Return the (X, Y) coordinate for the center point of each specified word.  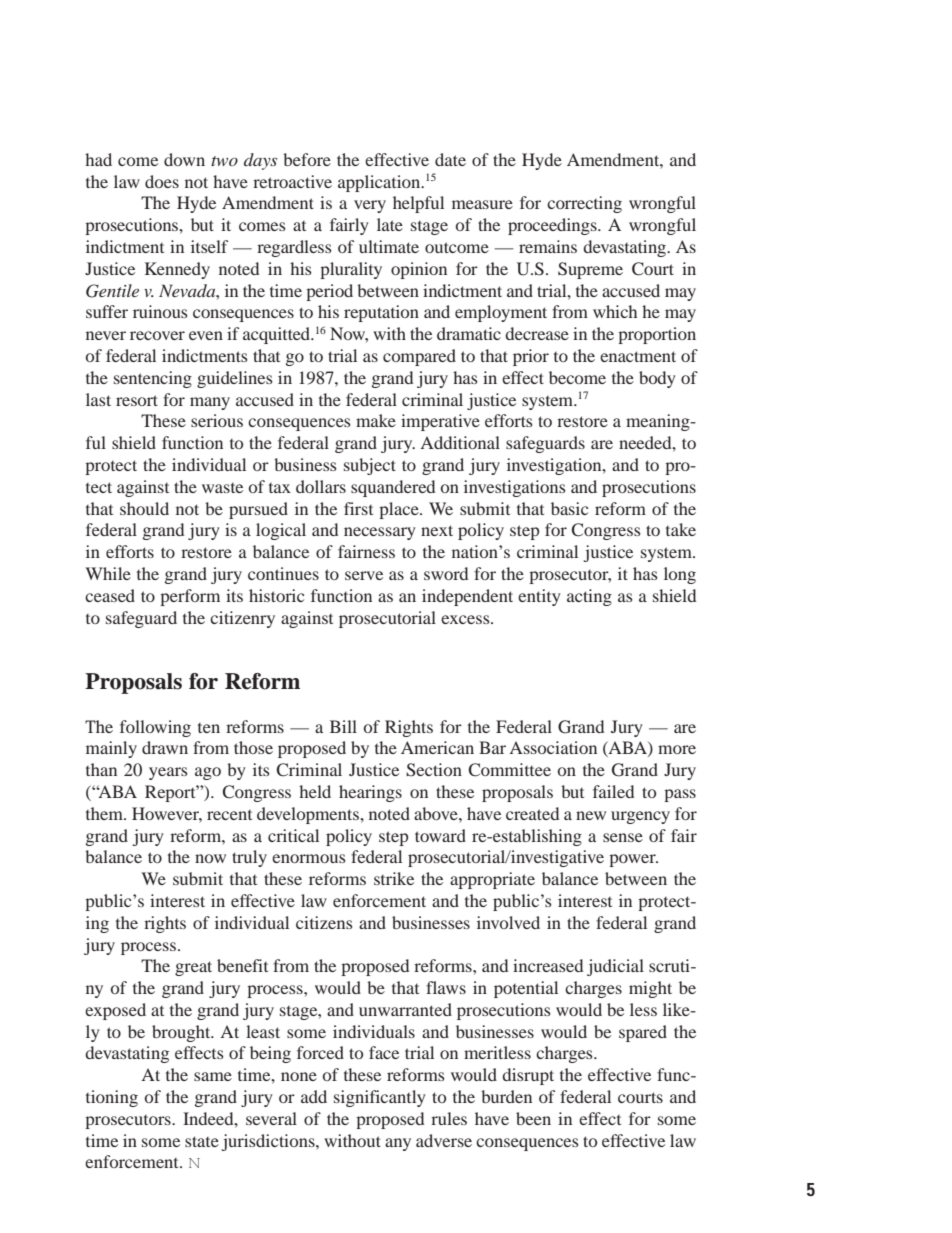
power (633, 860)
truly (249, 858)
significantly (380, 1098)
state (202, 1141)
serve (364, 575)
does (162, 181)
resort (137, 400)
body (657, 379)
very (370, 206)
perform (190, 597)
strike (394, 878)
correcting (584, 204)
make (376, 420)
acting (589, 597)
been (533, 1118)
